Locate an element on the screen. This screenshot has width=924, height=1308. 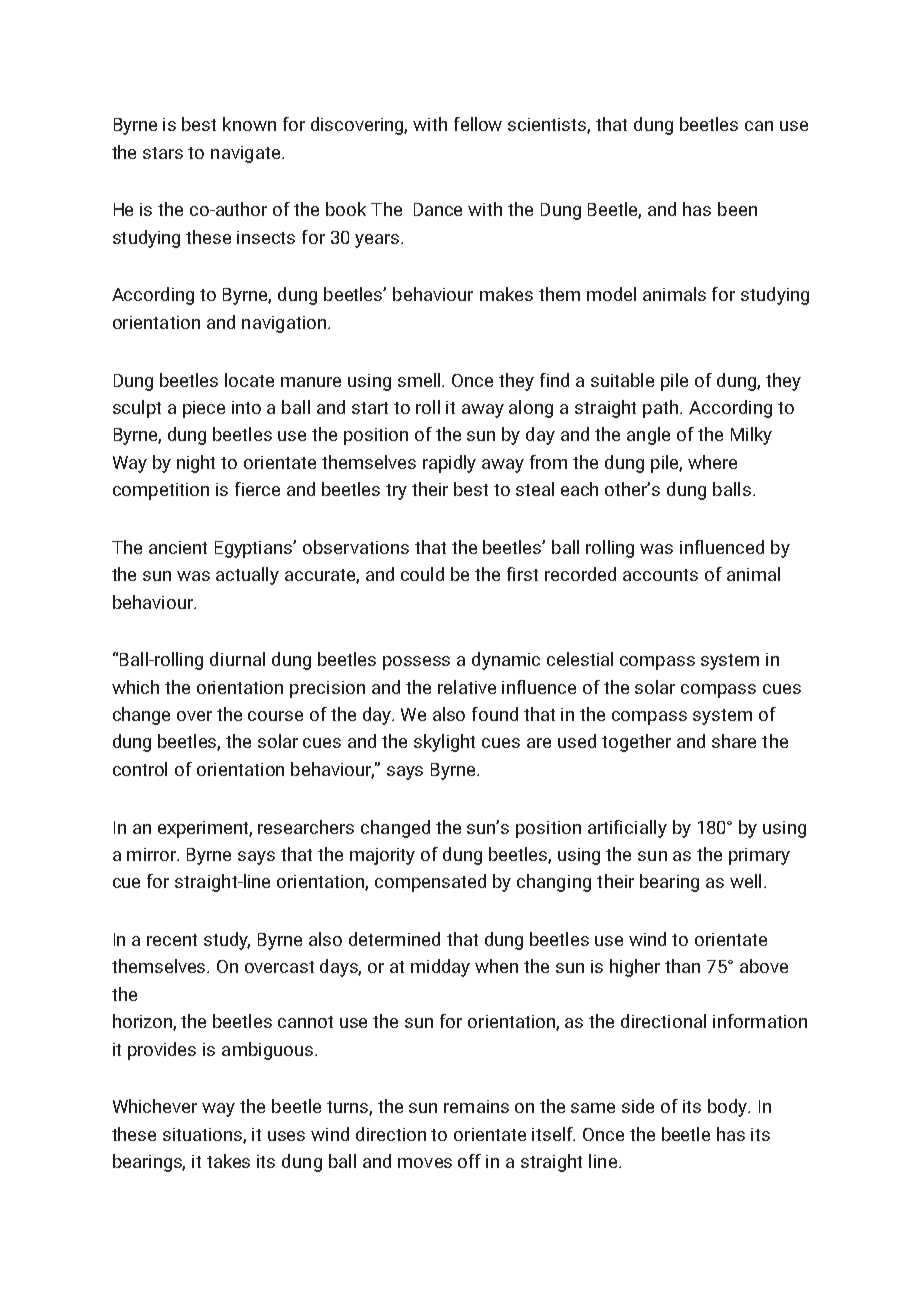
navigate is located at coordinates (247, 154).
